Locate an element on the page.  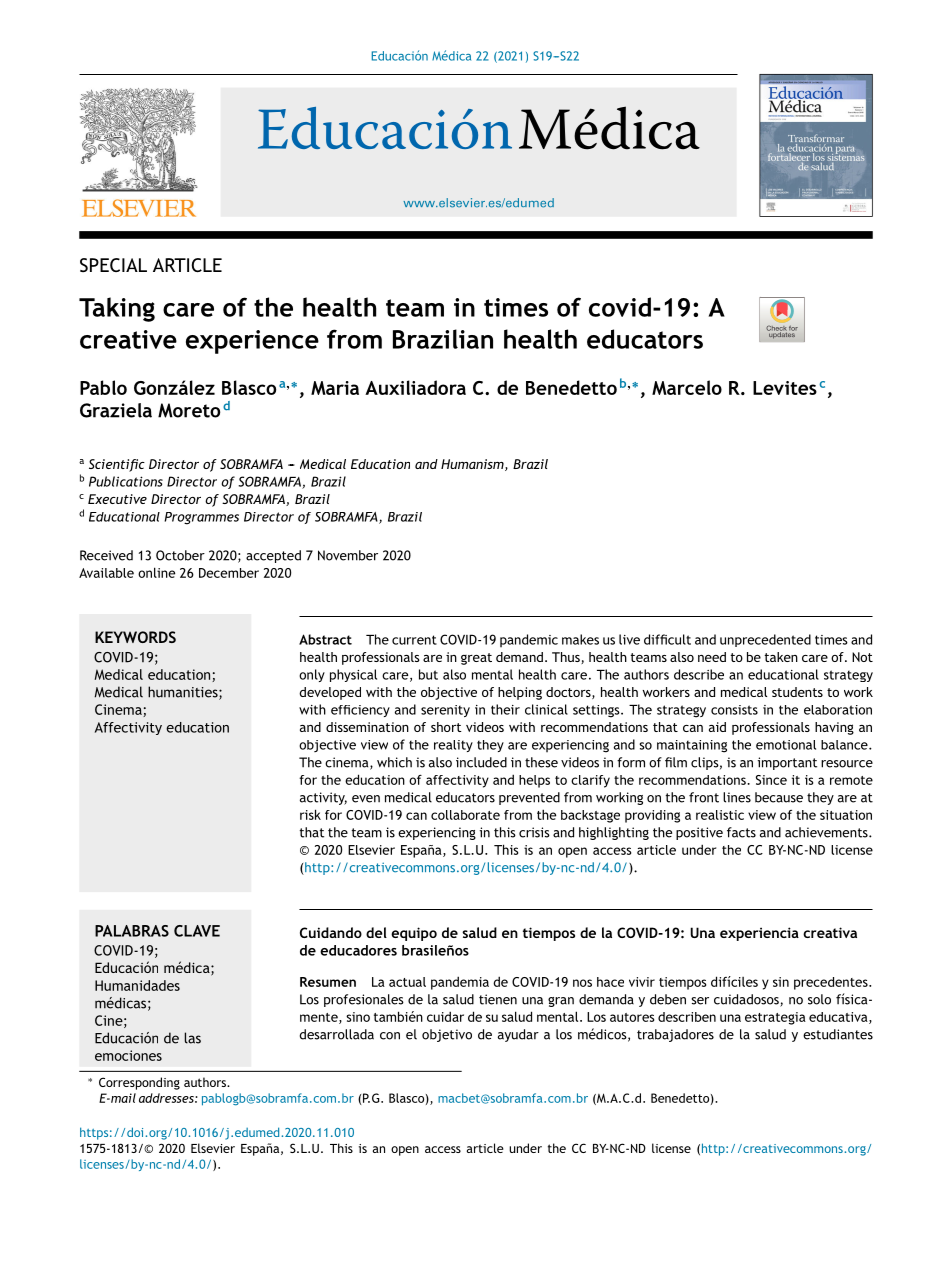
Taking is located at coordinates (117, 309).
